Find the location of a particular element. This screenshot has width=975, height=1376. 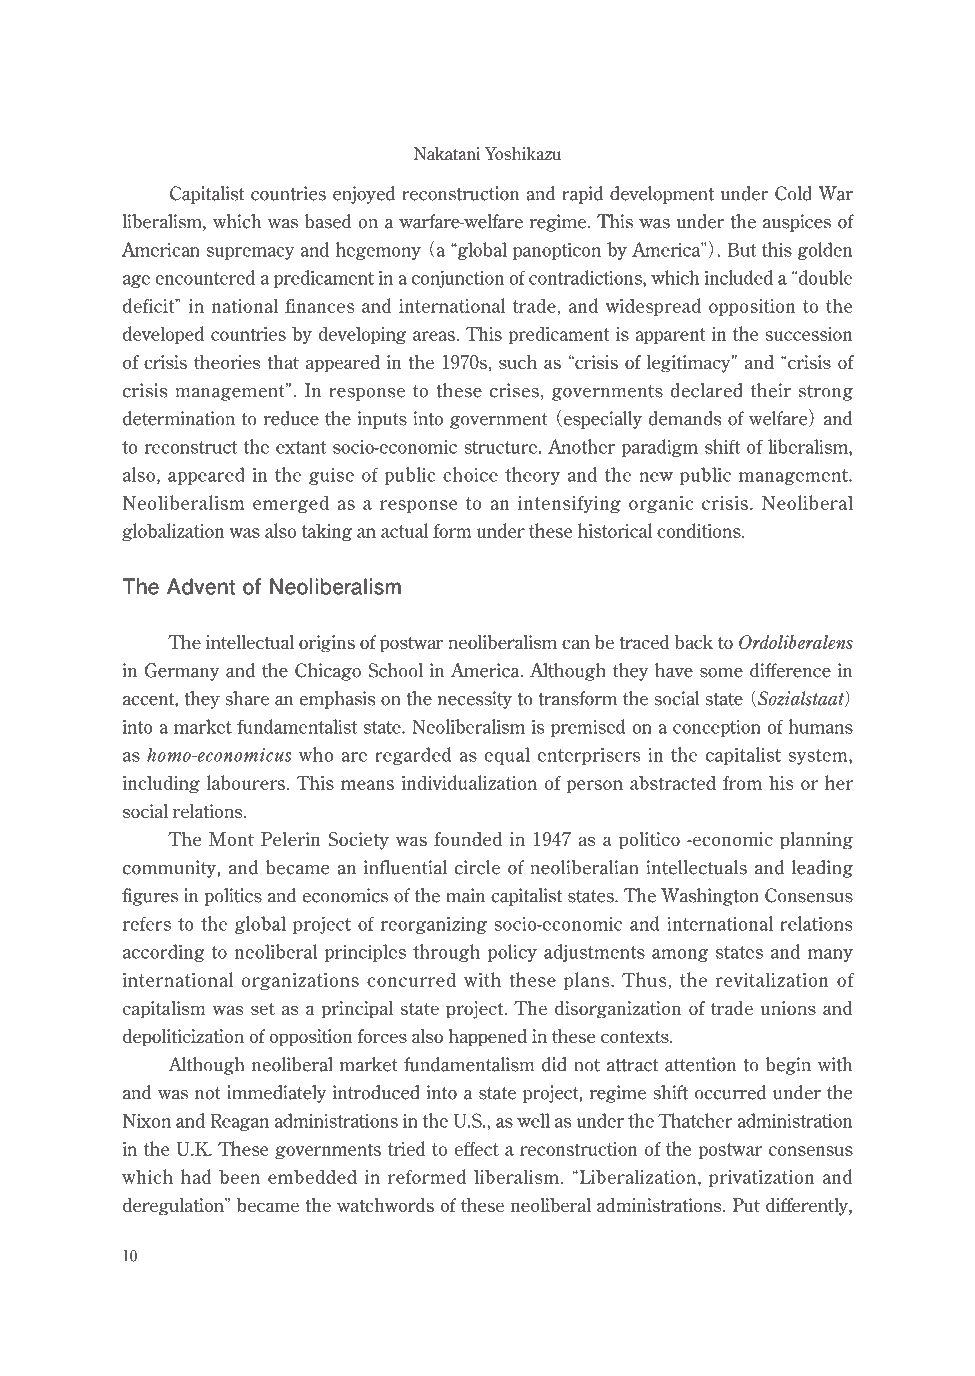

conditions is located at coordinates (700, 530).
